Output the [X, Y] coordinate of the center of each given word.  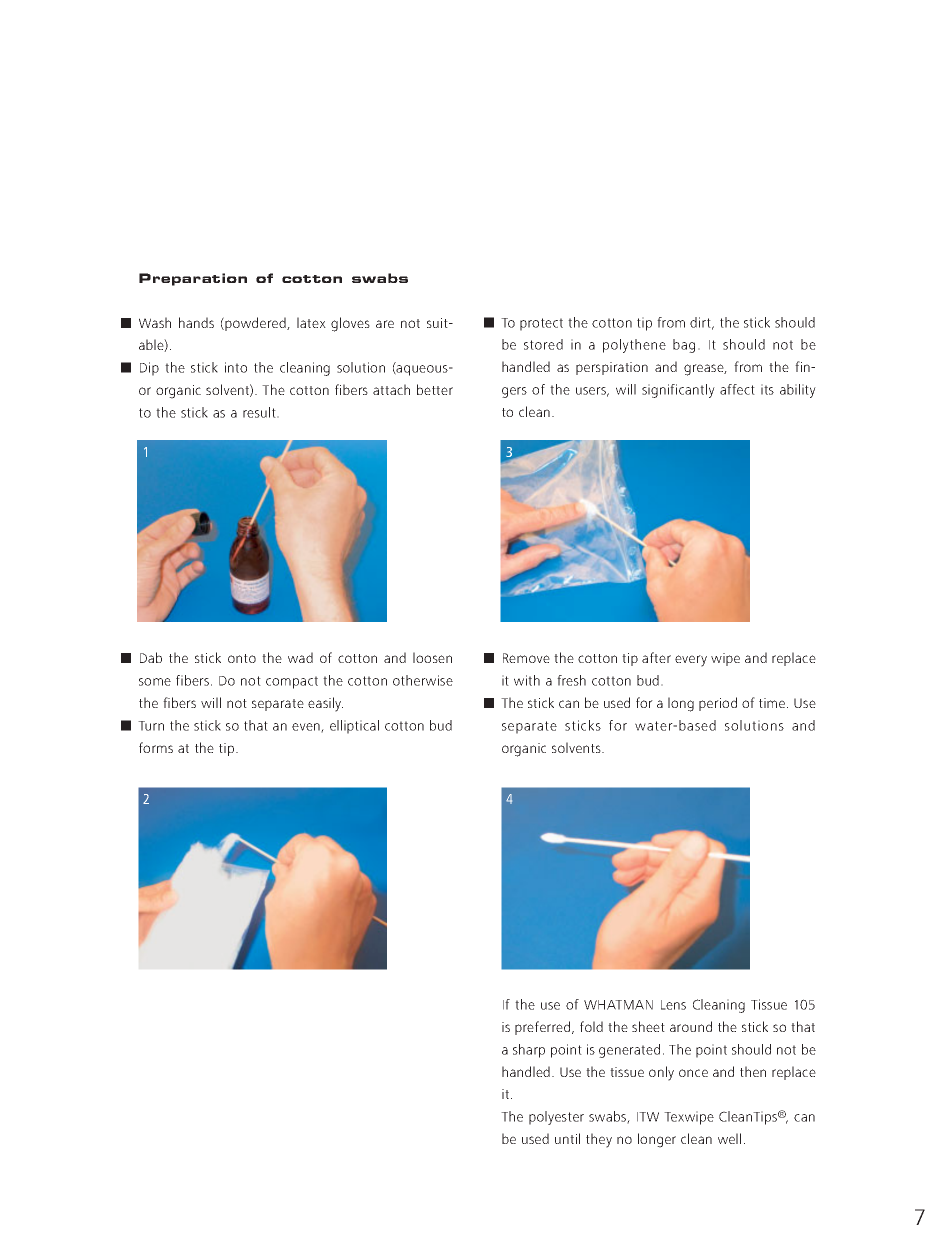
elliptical [354, 727]
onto [242, 658]
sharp [529, 1051]
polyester [556, 1118]
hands [196, 322]
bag [684, 346]
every [691, 661]
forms [156, 747]
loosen [432, 657]
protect [541, 324]
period [718, 704]
